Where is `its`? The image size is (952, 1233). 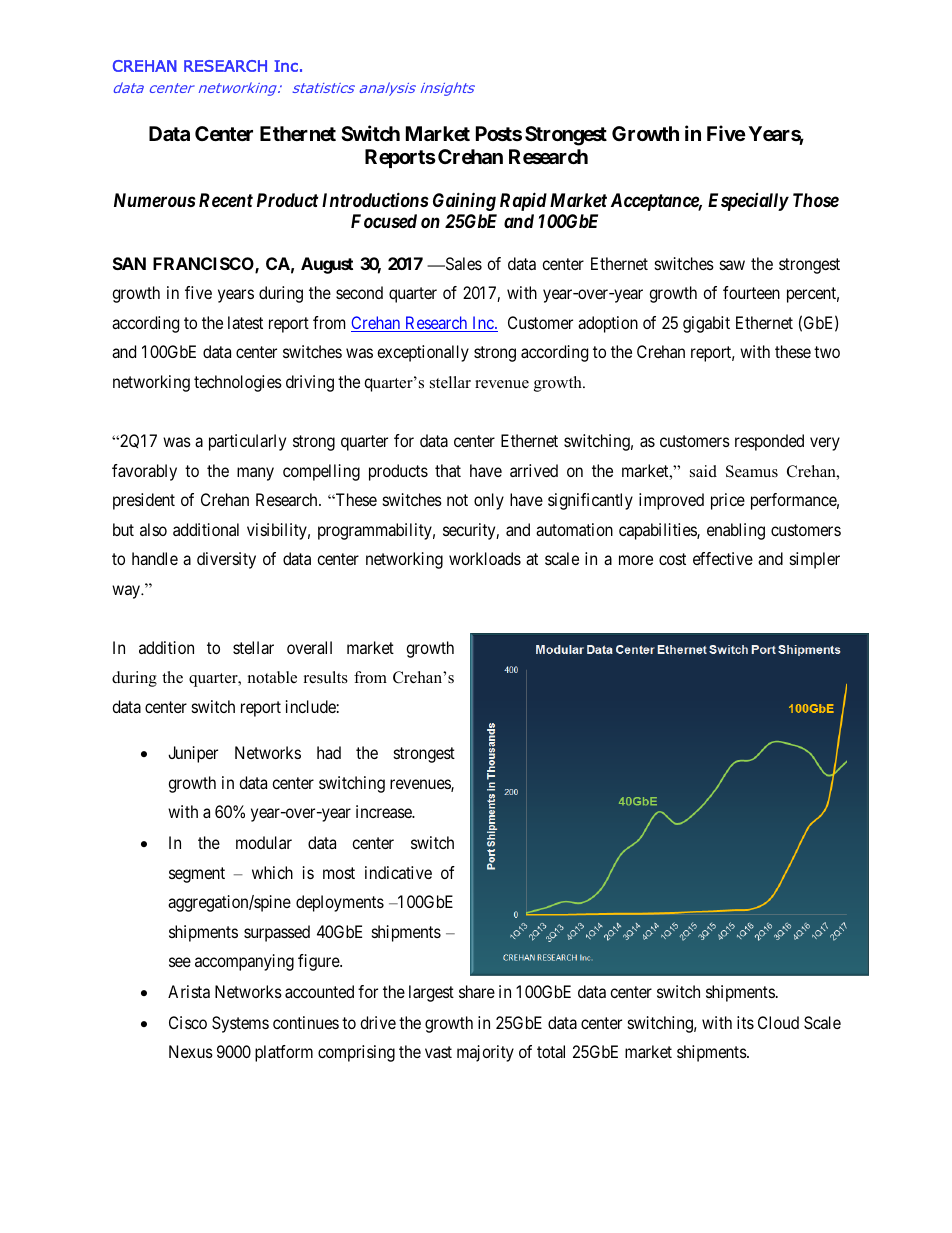
its is located at coordinates (745, 1022).
